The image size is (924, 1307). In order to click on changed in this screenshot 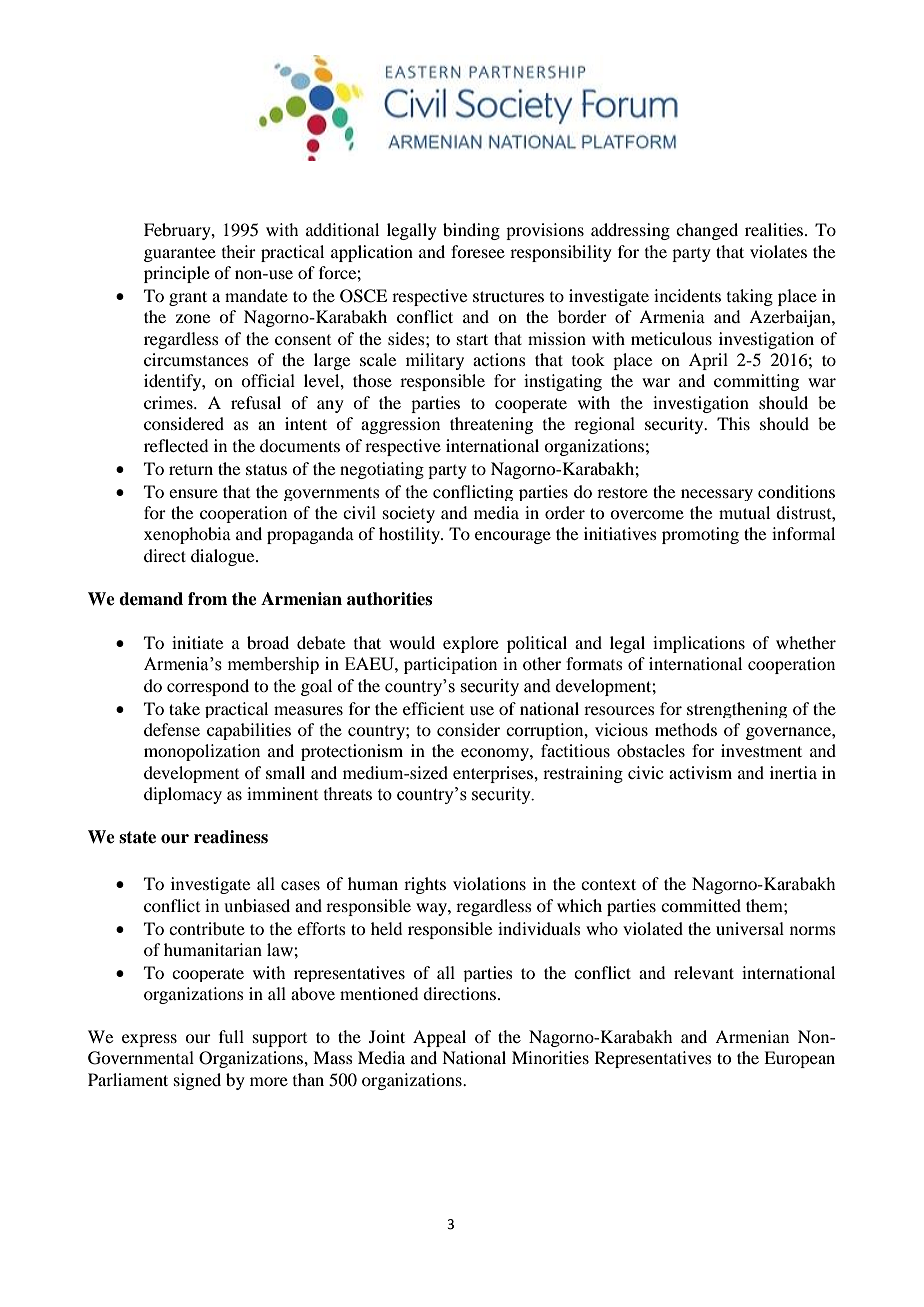, I will do `click(707, 231)`.
